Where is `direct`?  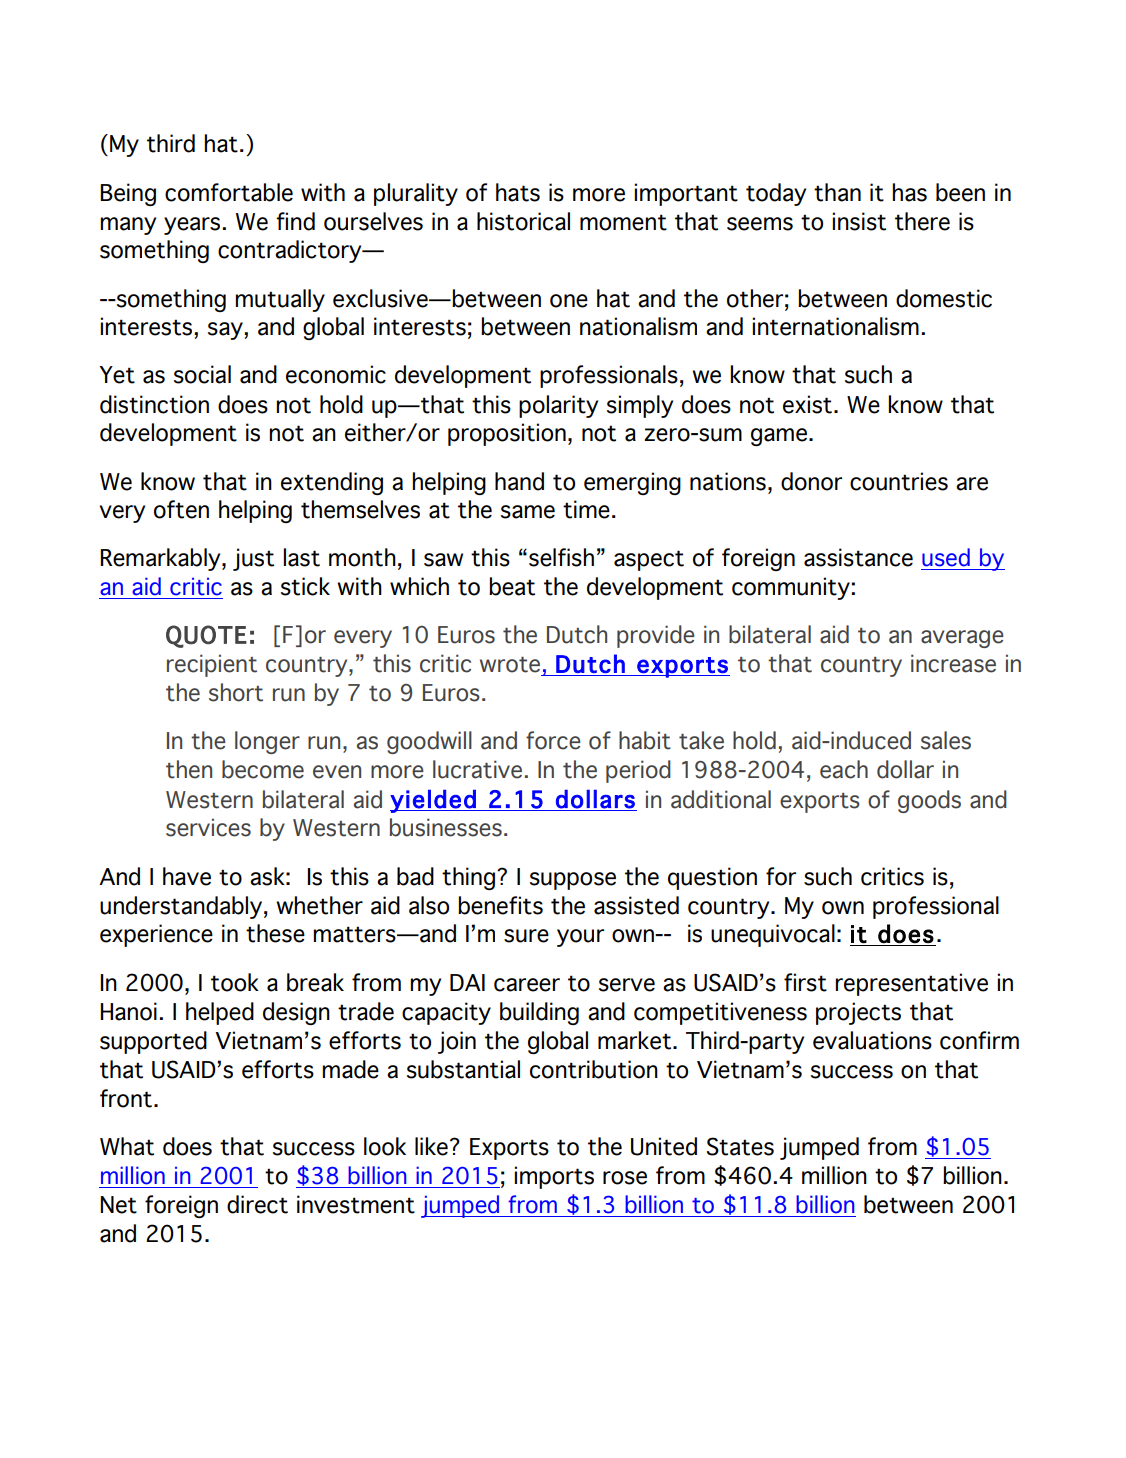 direct is located at coordinates (257, 1204).
